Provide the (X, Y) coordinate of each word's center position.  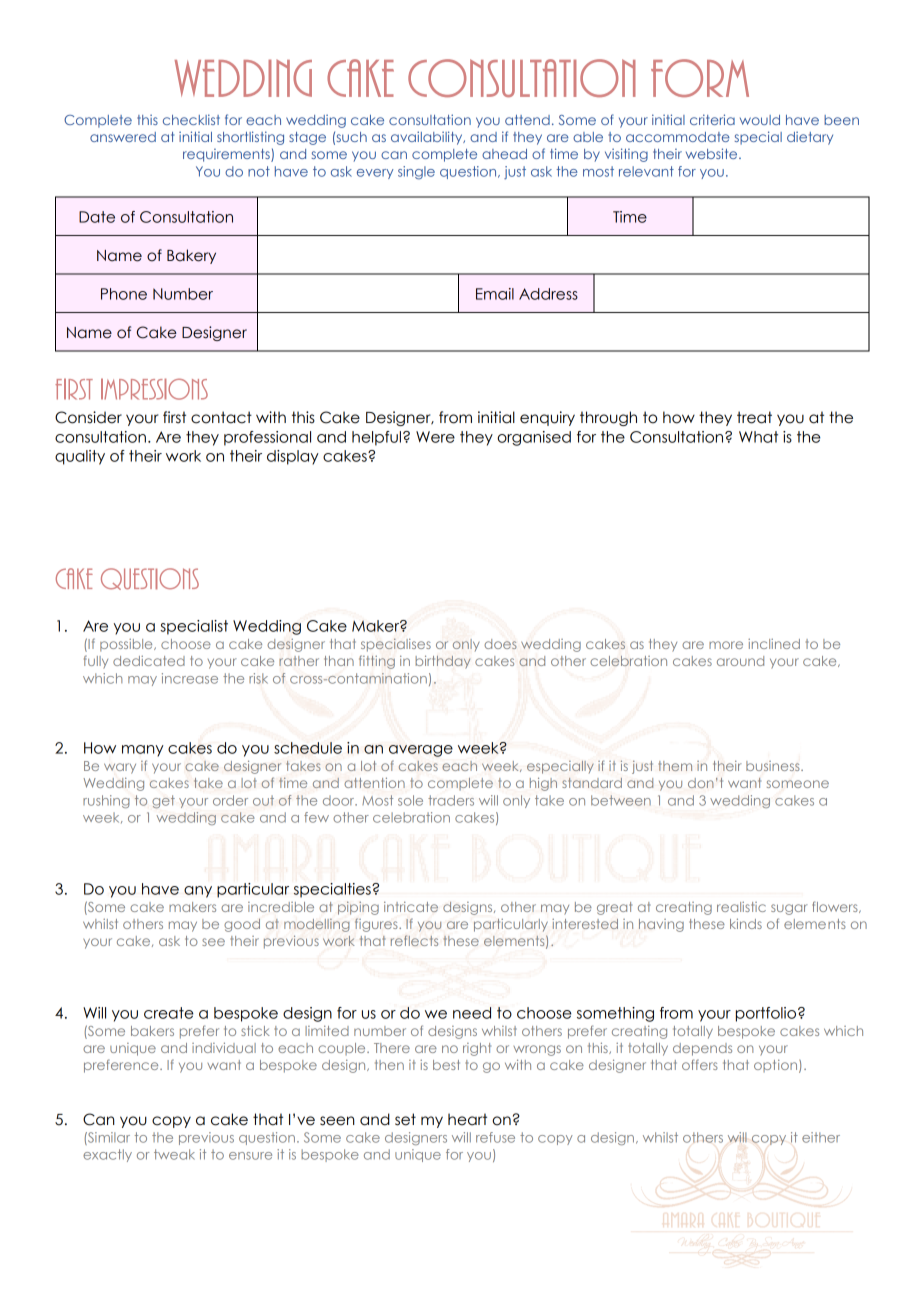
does (500, 644)
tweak (174, 1154)
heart (467, 1119)
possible (127, 645)
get (163, 801)
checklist (191, 119)
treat (754, 417)
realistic (741, 907)
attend (527, 120)
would (760, 120)
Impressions (154, 389)
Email (495, 294)
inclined (774, 644)
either (821, 1137)
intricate (411, 907)
